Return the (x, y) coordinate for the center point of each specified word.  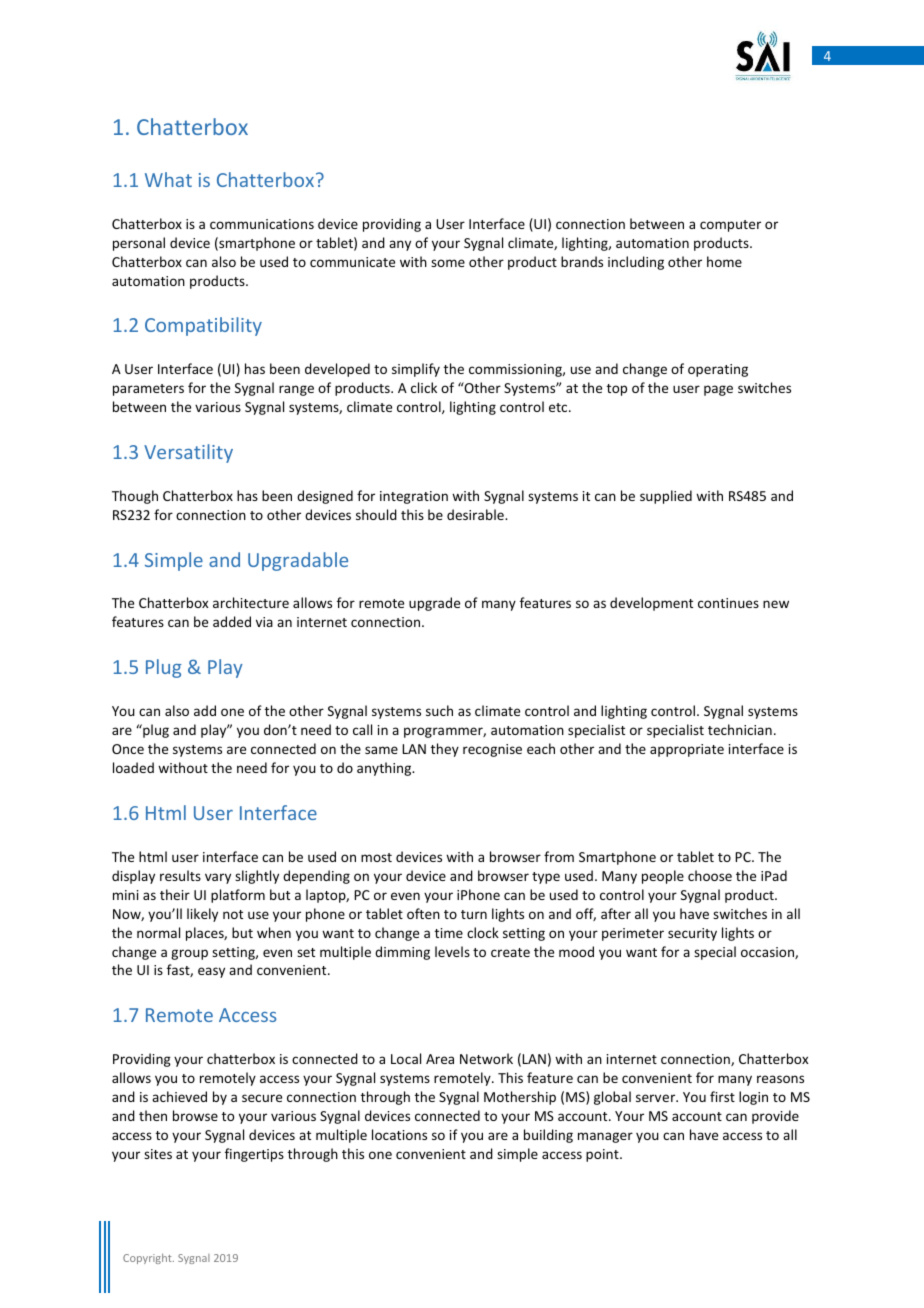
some (448, 263)
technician (740, 729)
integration (414, 497)
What (168, 179)
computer (730, 226)
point (603, 1155)
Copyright (148, 1259)
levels (452, 951)
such (439, 710)
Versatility (188, 453)
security (692, 934)
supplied (666, 497)
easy (211, 972)
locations (399, 1134)
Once (128, 749)
